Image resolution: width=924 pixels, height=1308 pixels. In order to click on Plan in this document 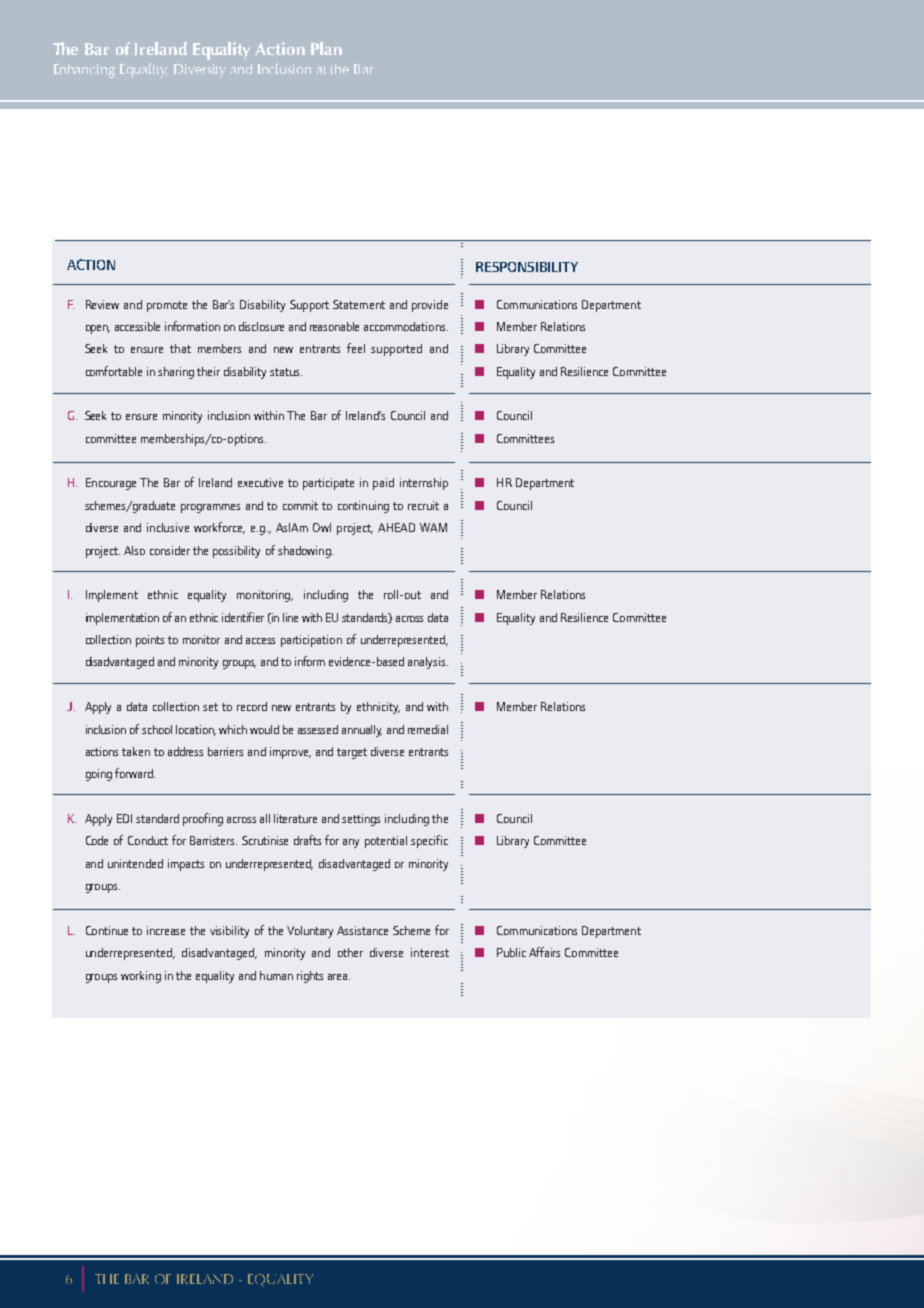, I will do `click(326, 48)`.
